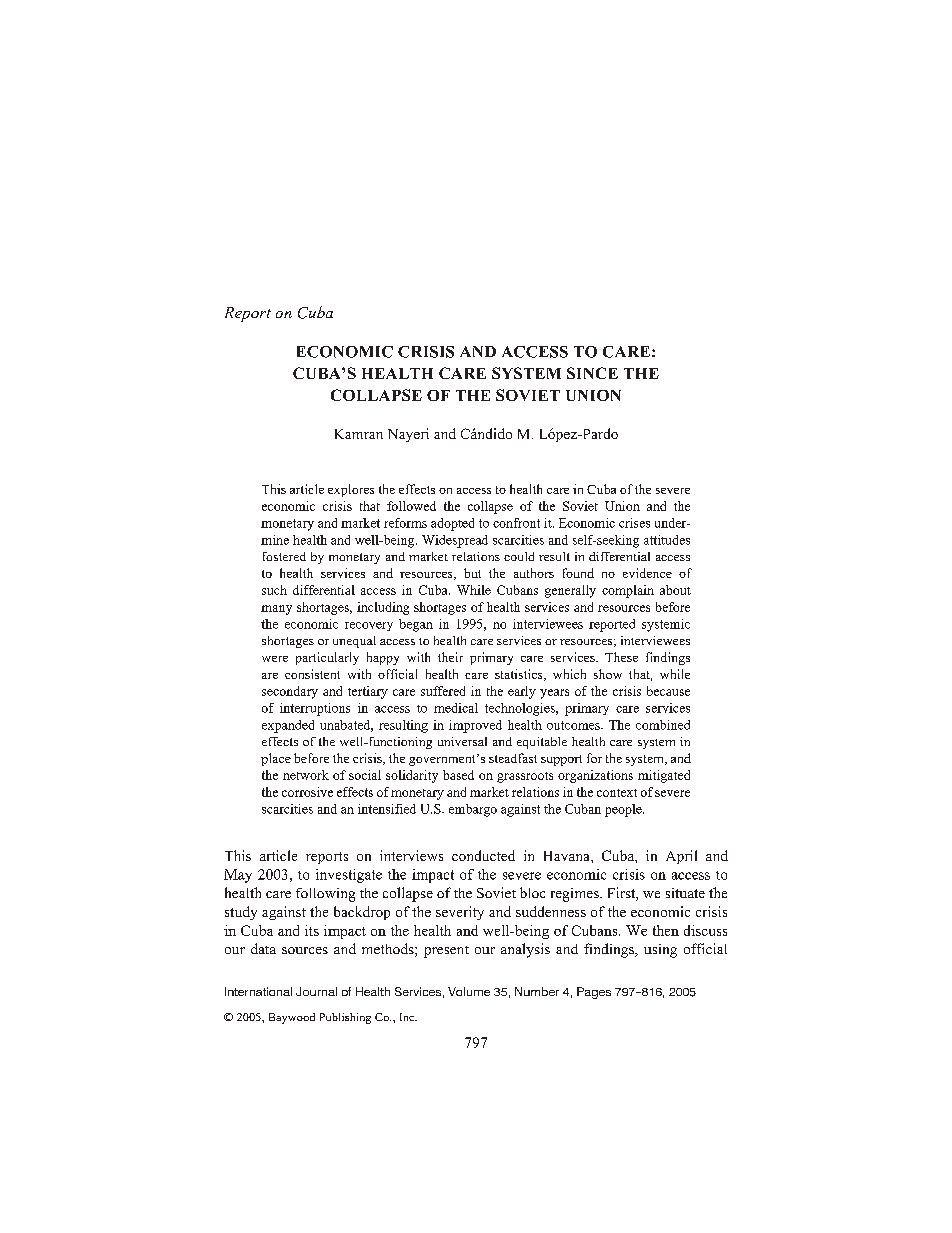 This screenshot has height=1233, width=952. I want to click on such, so click(274, 590).
